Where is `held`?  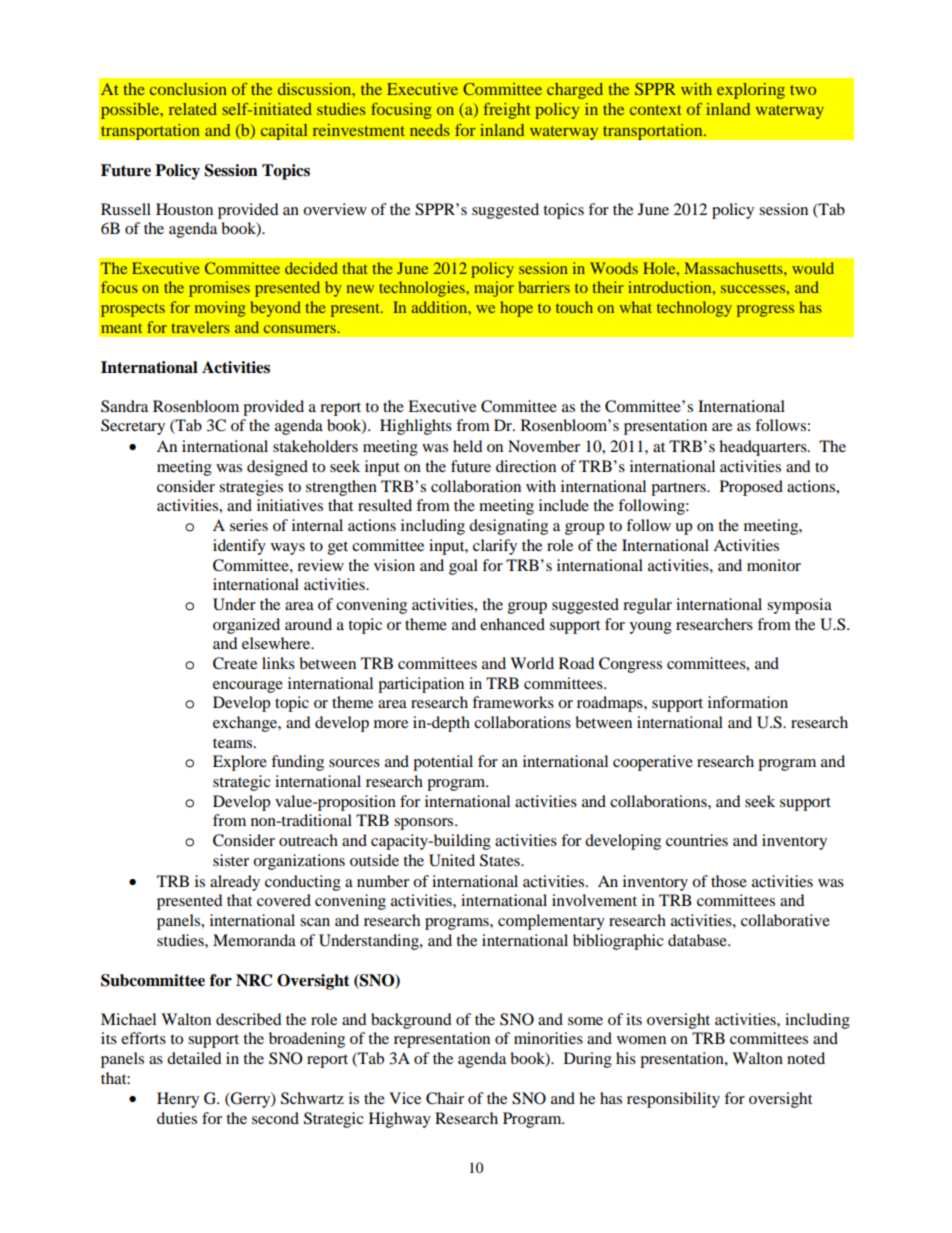
held is located at coordinates (468, 446).
